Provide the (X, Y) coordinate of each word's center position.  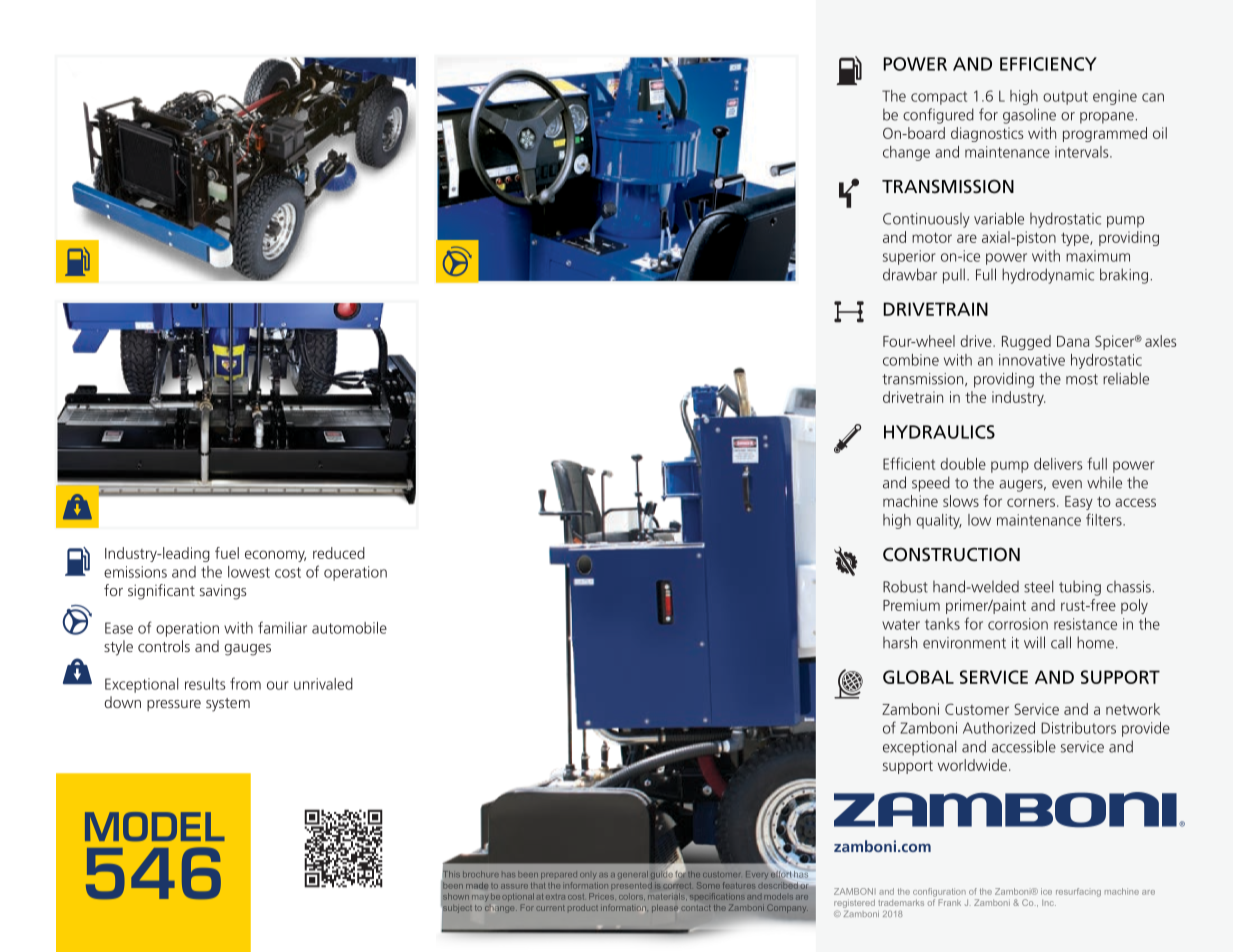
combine (911, 360)
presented (631, 886)
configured (938, 116)
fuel (227, 553)
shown (456, 896)
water (901, 624)
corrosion (1018, 624)
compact (939, 98)
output (1065, 98)
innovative (1032, 360)
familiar (282, 627)
